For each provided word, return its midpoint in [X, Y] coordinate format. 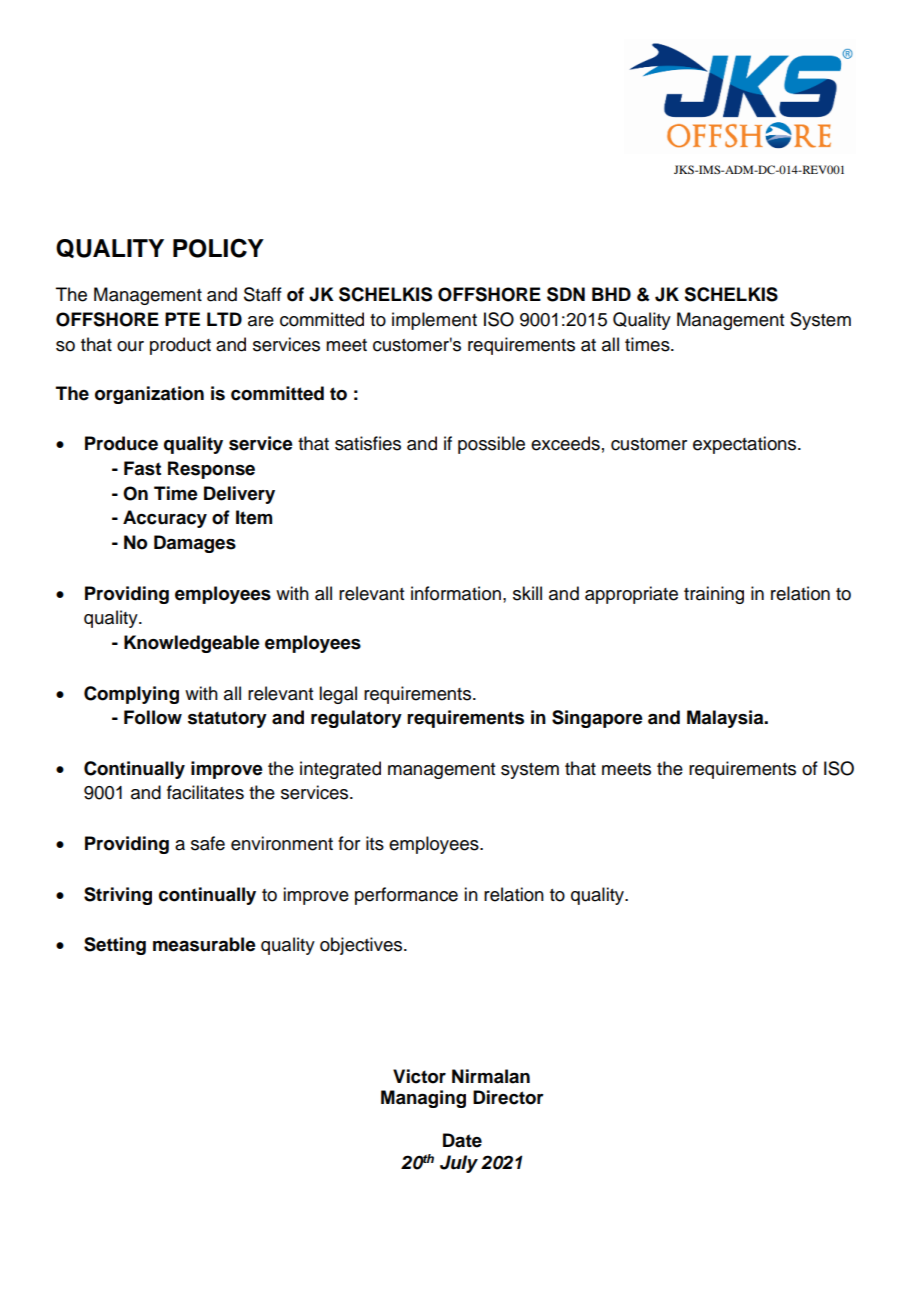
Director [508, 1097]
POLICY [218, 248]
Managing [423, 1099]
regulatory [356, 719]
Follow [153, 717]
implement [434, 321]
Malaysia [726, 719]
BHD [611, 294]
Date [462, 1140]
